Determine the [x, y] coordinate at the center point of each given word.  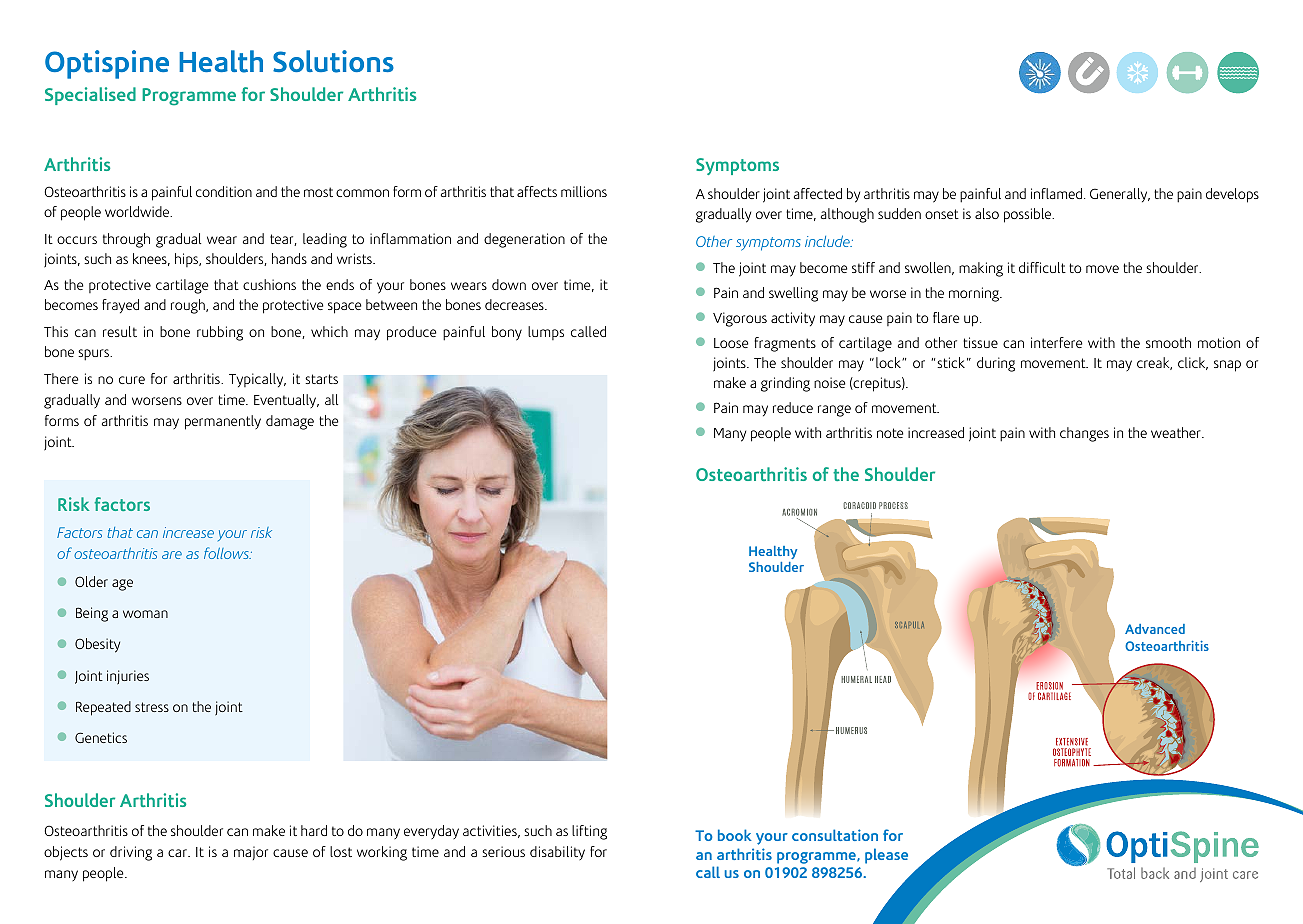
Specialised [90, 96]
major [251, 853]
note [890, 433]
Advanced [1155, 629]
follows [227, 553]
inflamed [1056, 193]
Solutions [333, 61]
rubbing [220, 333]
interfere [1056, 342]
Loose [731, 343]
